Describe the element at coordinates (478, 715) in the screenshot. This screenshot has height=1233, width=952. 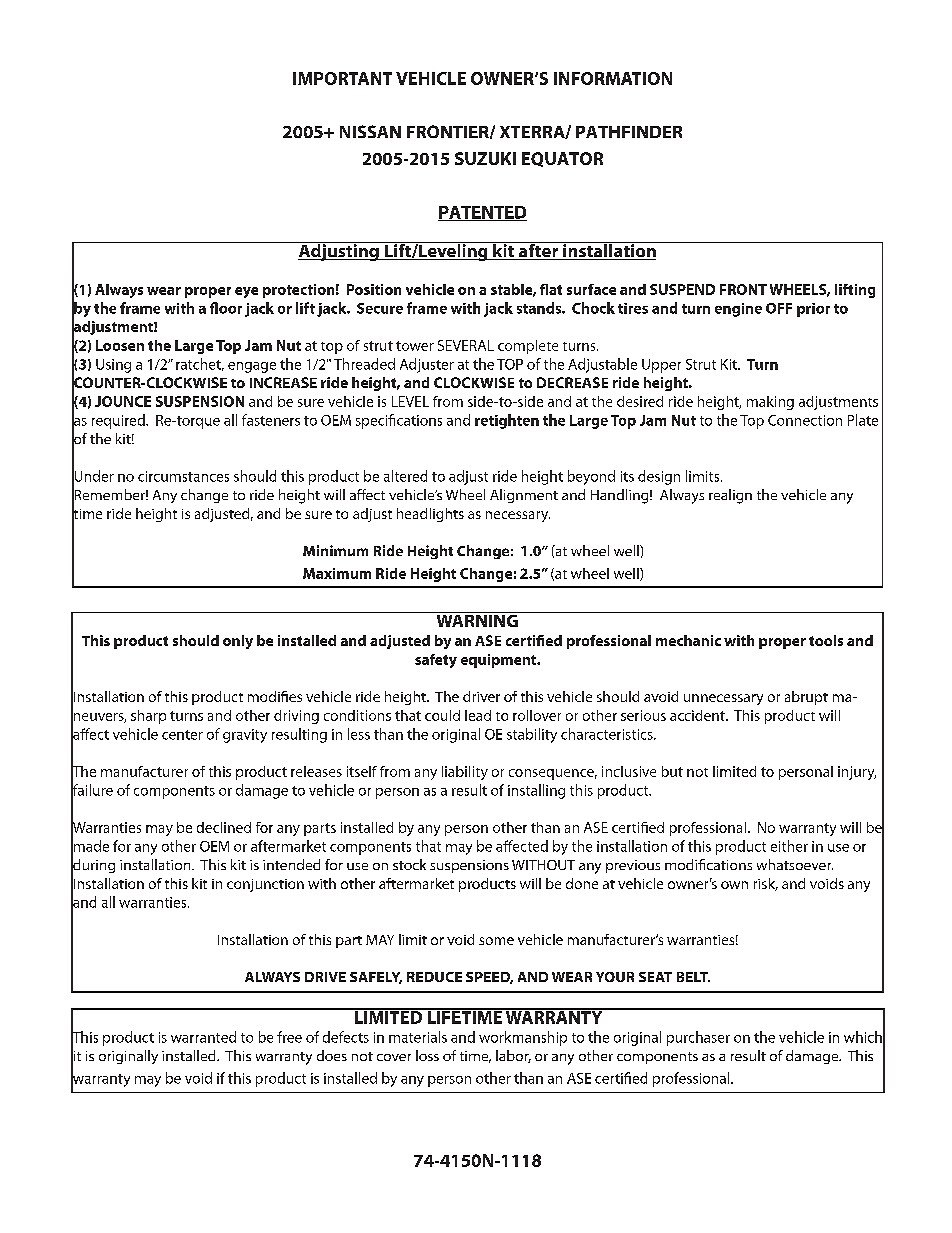
I see `lead` at that location.
